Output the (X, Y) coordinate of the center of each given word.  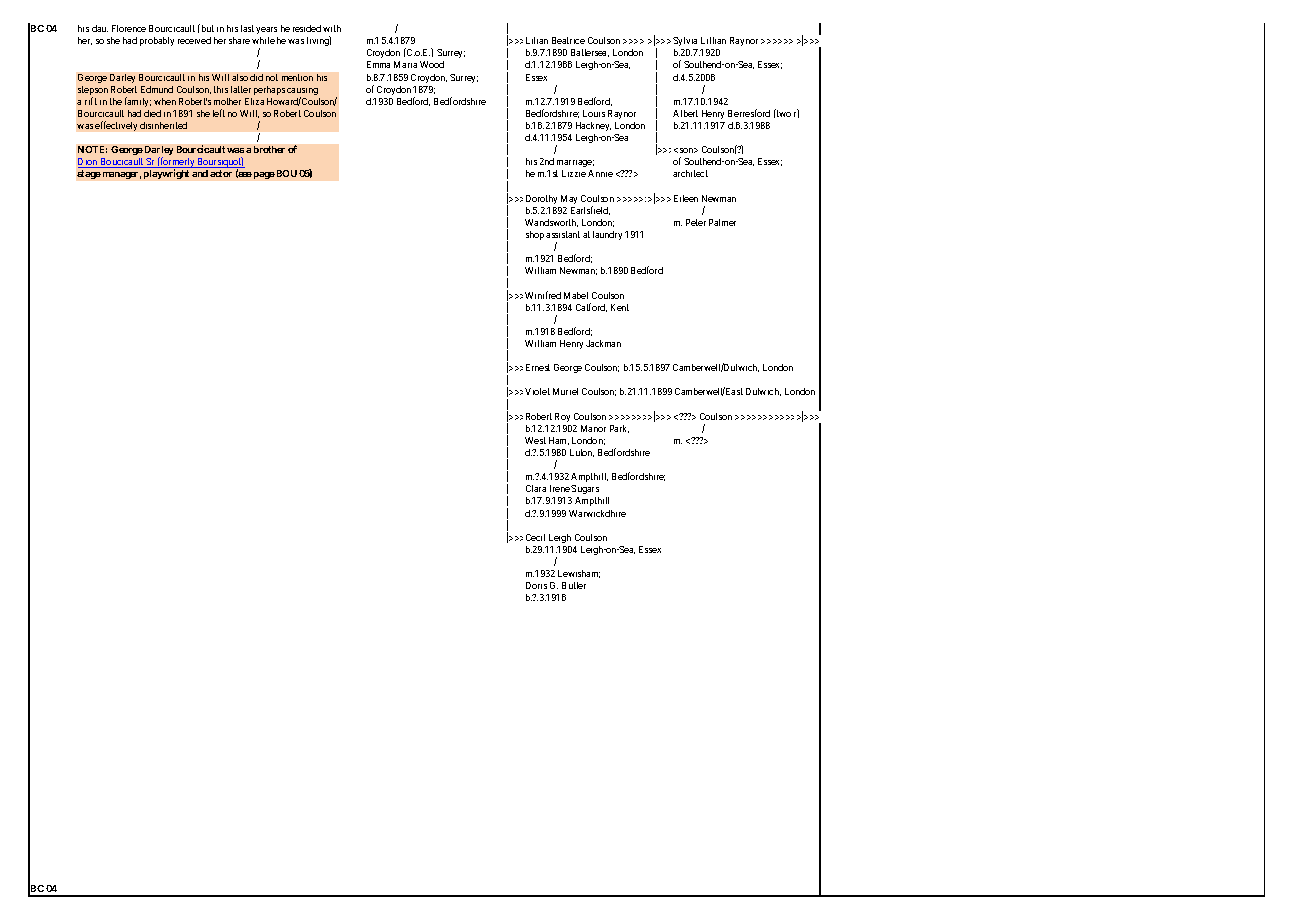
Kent (620, 307)
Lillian (713, 40)
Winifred (543, 295)
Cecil (535, 537)
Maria (405, 64)
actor (221, 173)
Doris (536, 585)
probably (157, 41)
